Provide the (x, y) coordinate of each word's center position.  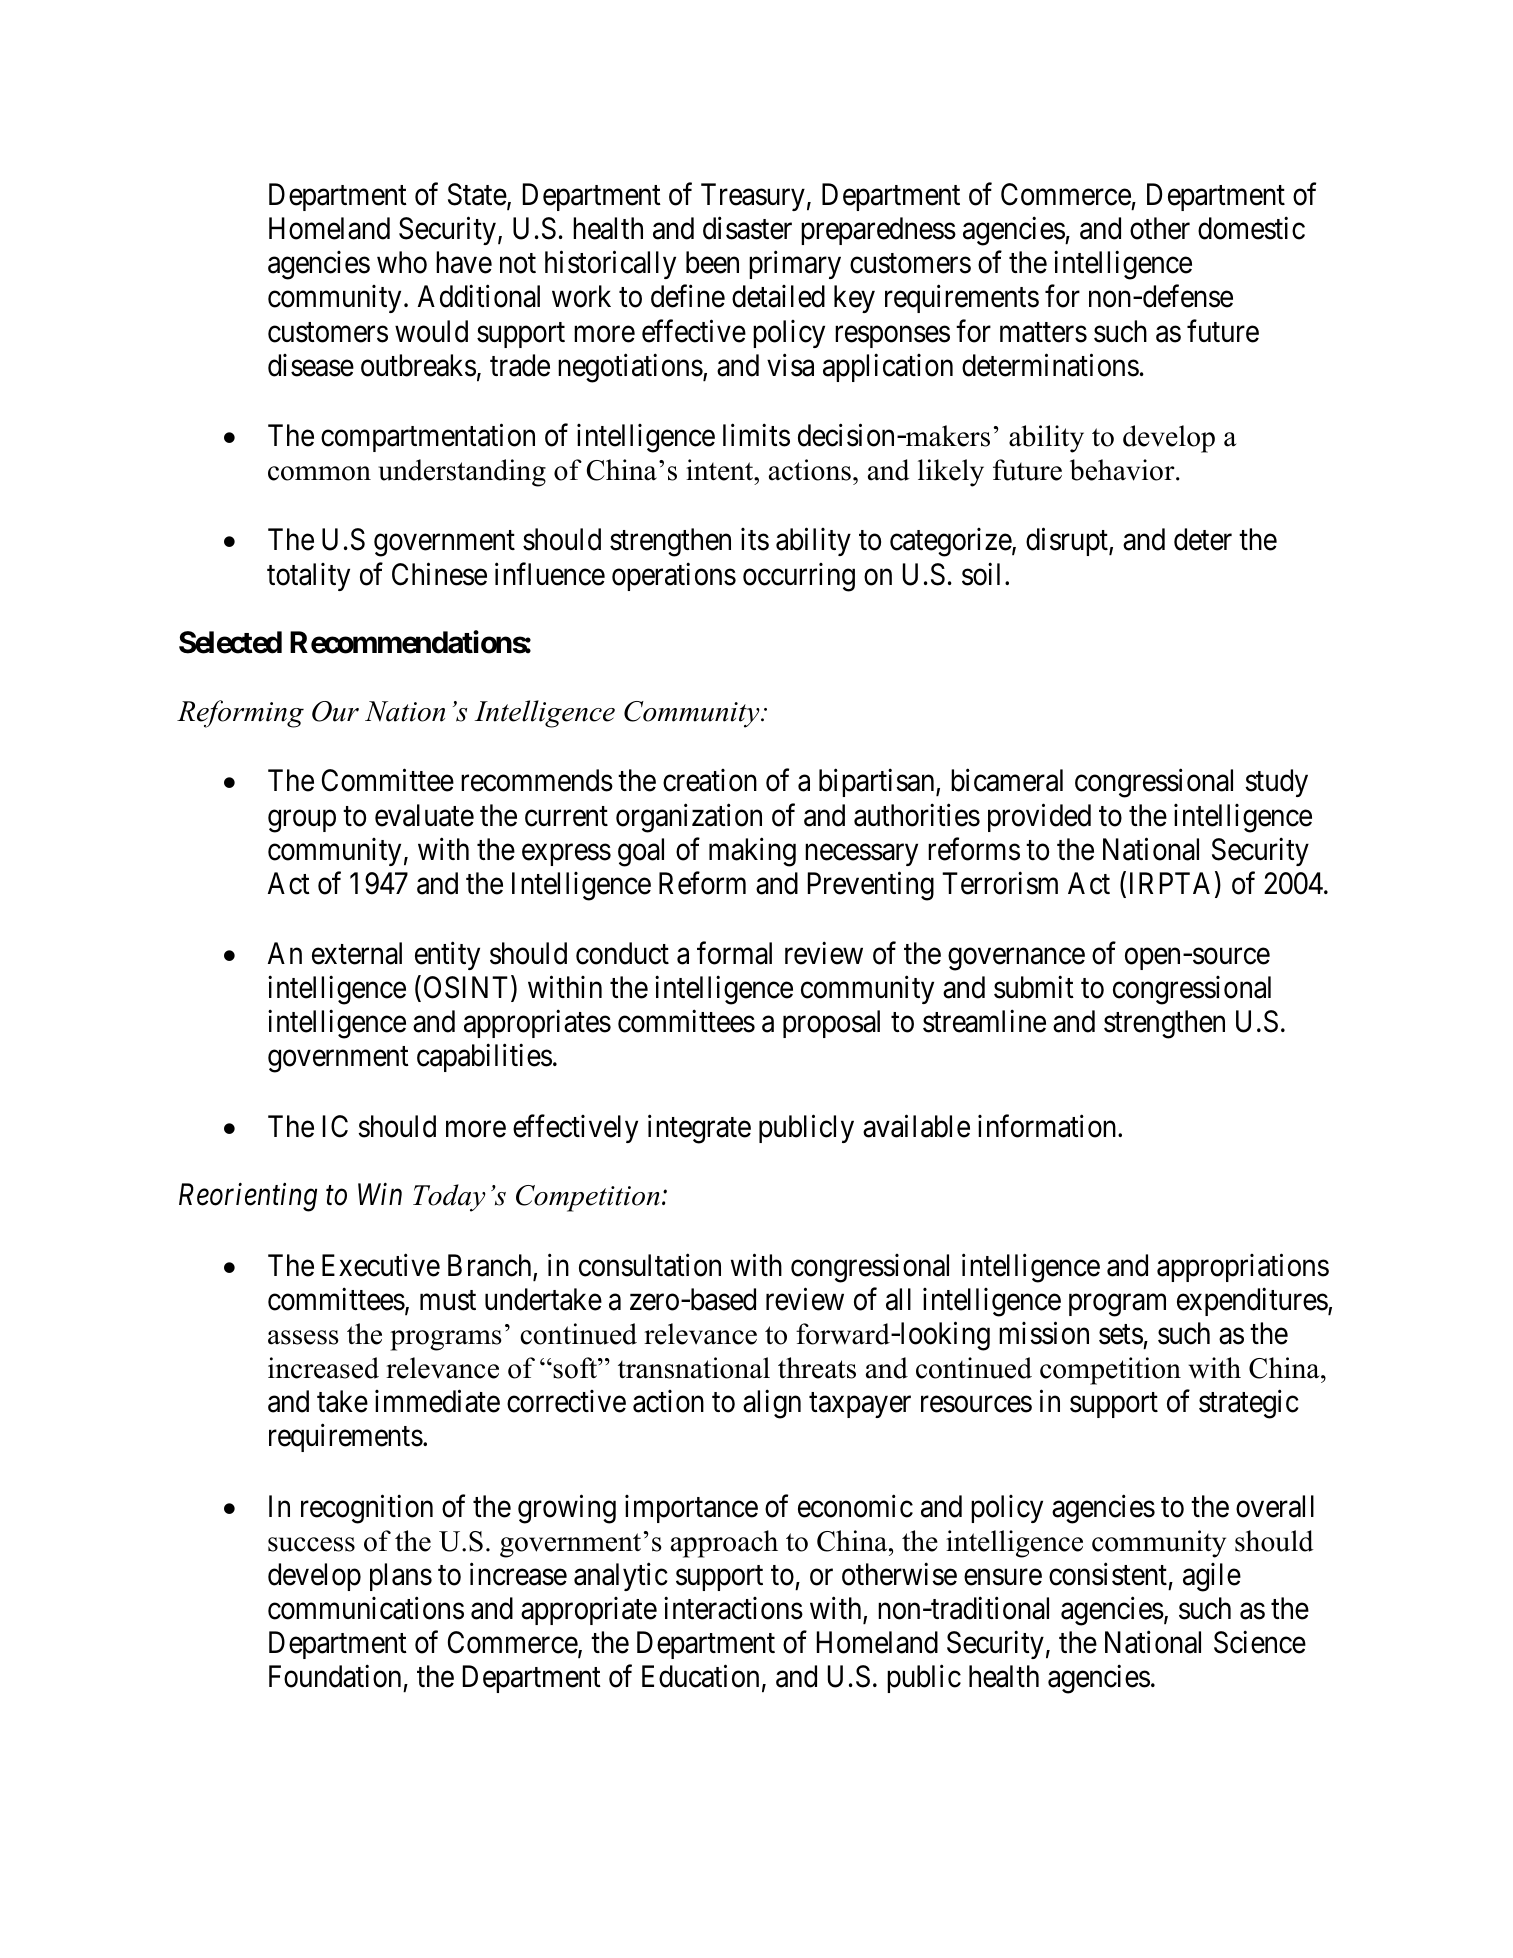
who (402, 262)
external (357, 953)
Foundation (335, 1676)
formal (734, 953)
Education (700, 1676)
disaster (747, 228)
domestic (1251, 228)
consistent (1108, 1574)
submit (1034, 987)
